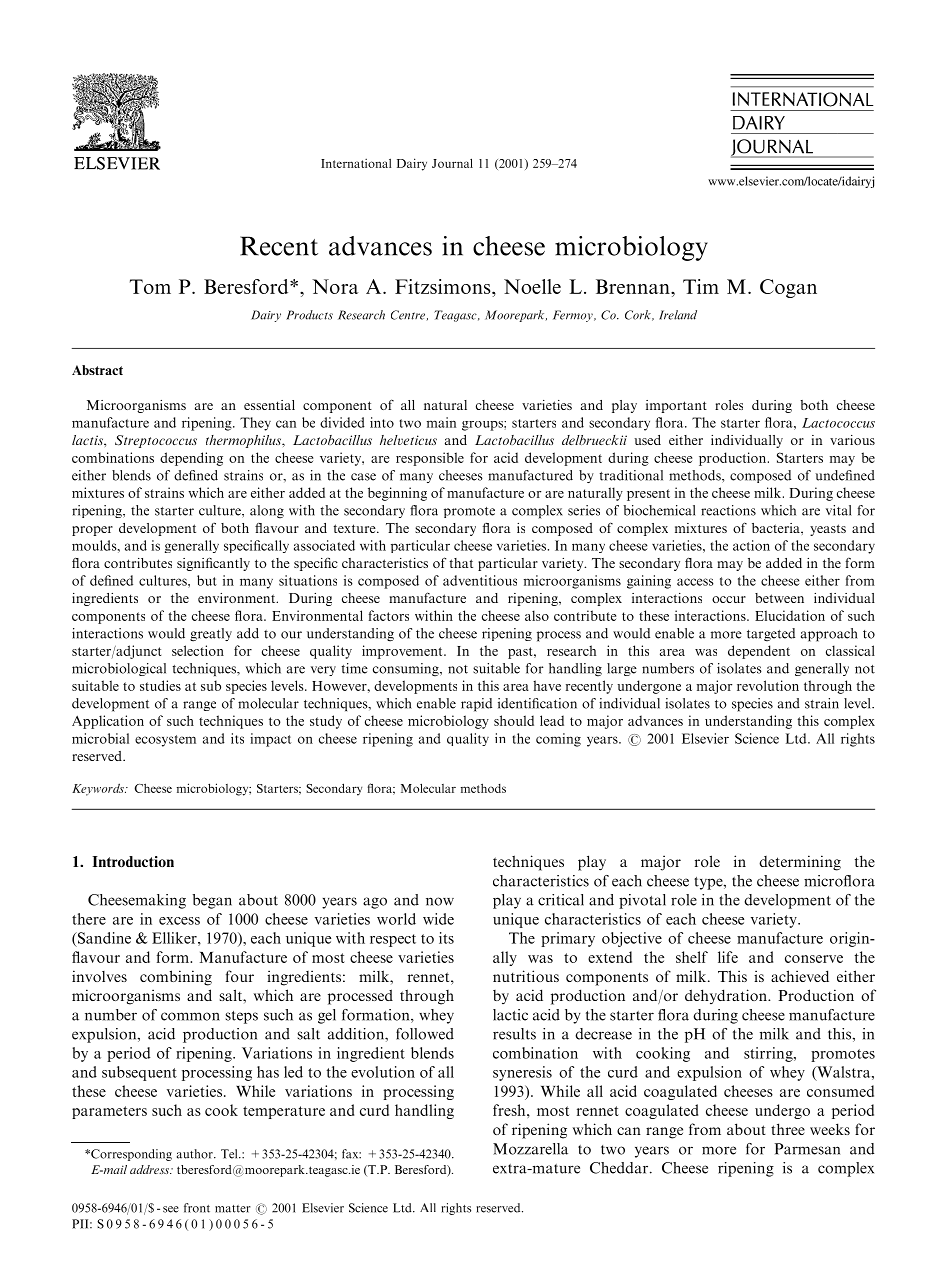  I want to click on Brennan, so click(634, 286).
